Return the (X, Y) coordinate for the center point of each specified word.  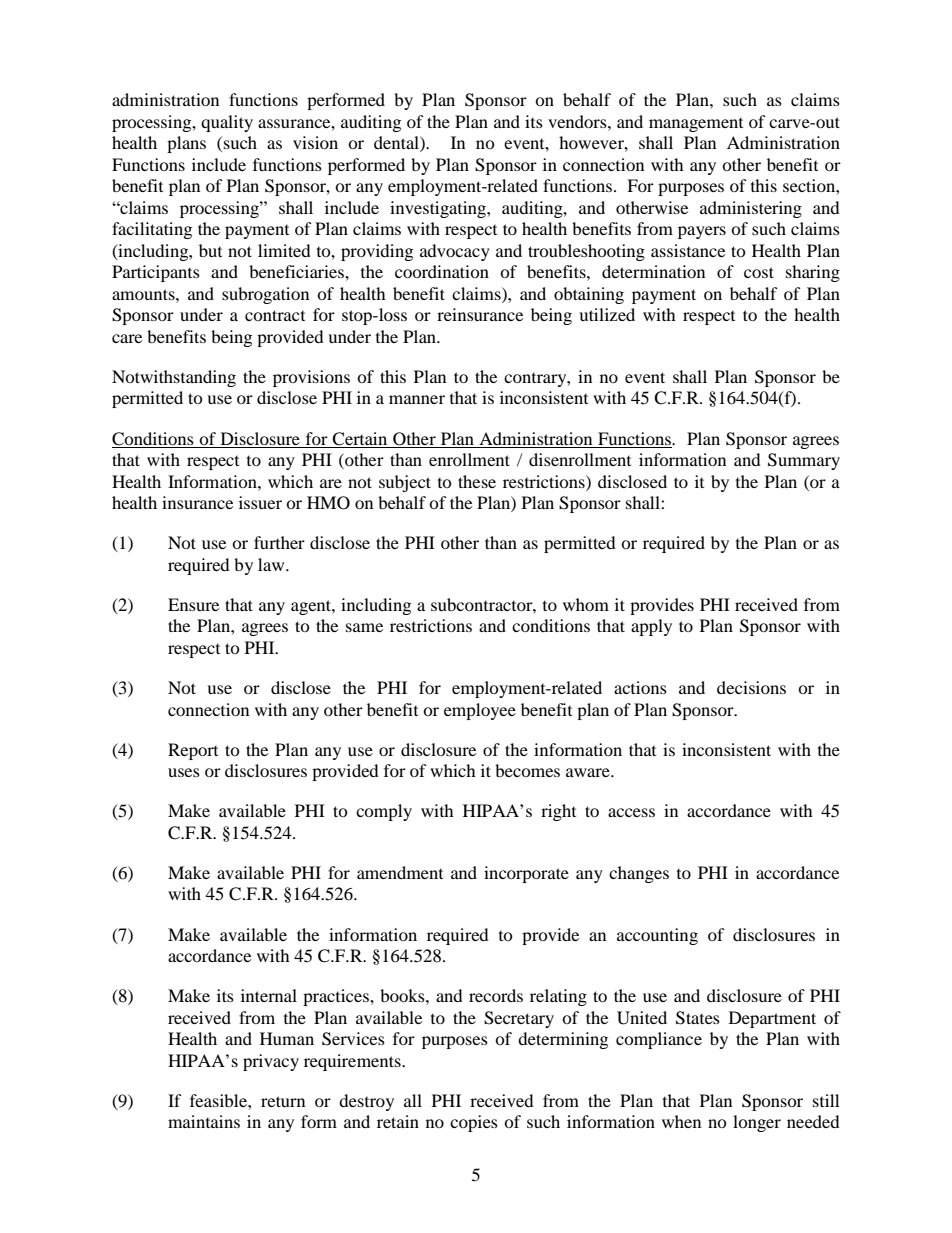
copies (474, 1123)
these (477, 481)
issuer (260, 502)
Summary (804, 461)
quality (227, 123)
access (631, 812)
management (696, 125)
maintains (204, 1121)
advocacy (455, 252)
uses (184, 772)
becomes (527, 770)
